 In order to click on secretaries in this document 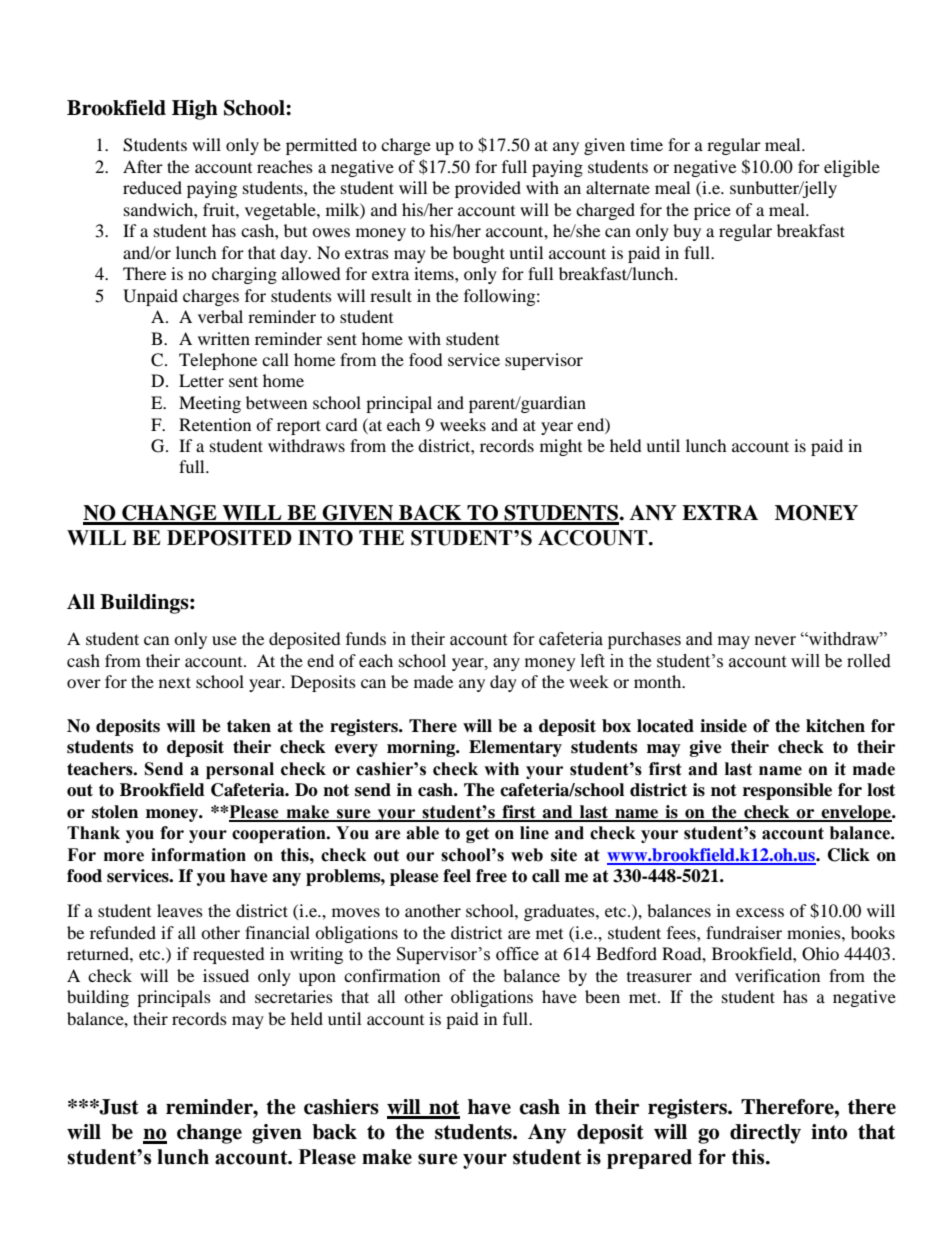, I will do `click(294, 996)`.
